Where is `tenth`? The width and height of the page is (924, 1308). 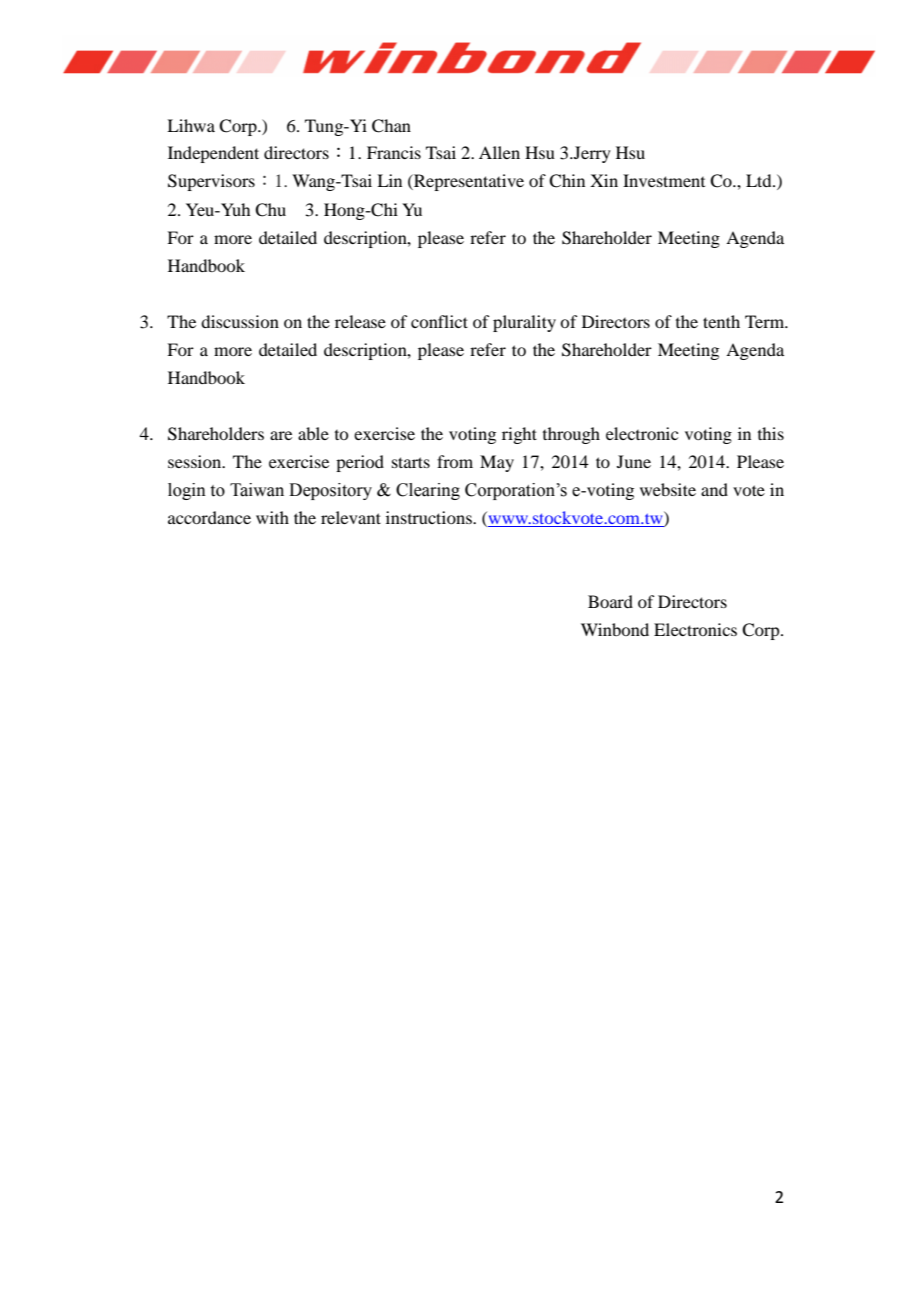 tenth is located at coordinates (721, 321).
